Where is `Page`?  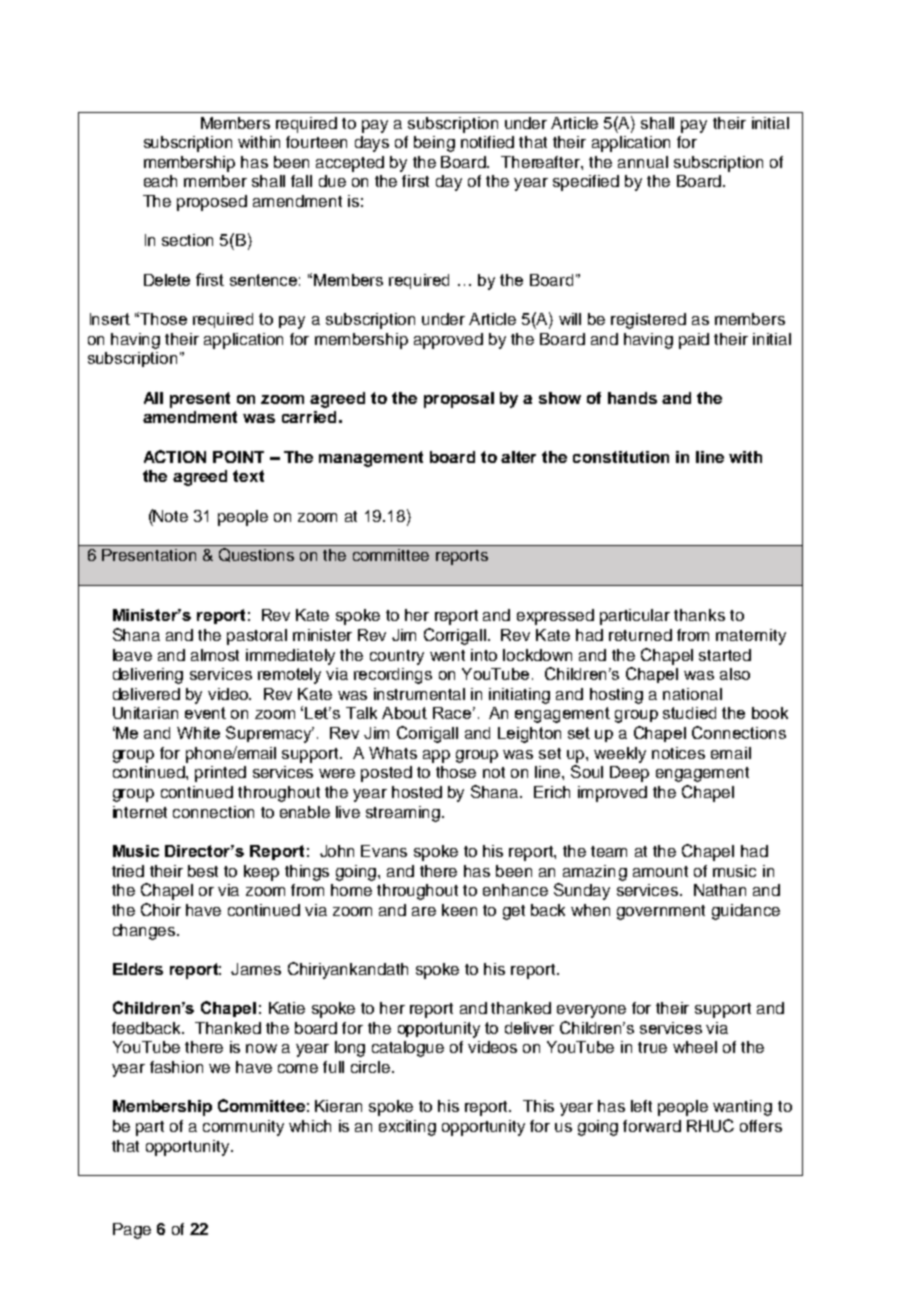
Page is located at coordinates (132, 1231).
